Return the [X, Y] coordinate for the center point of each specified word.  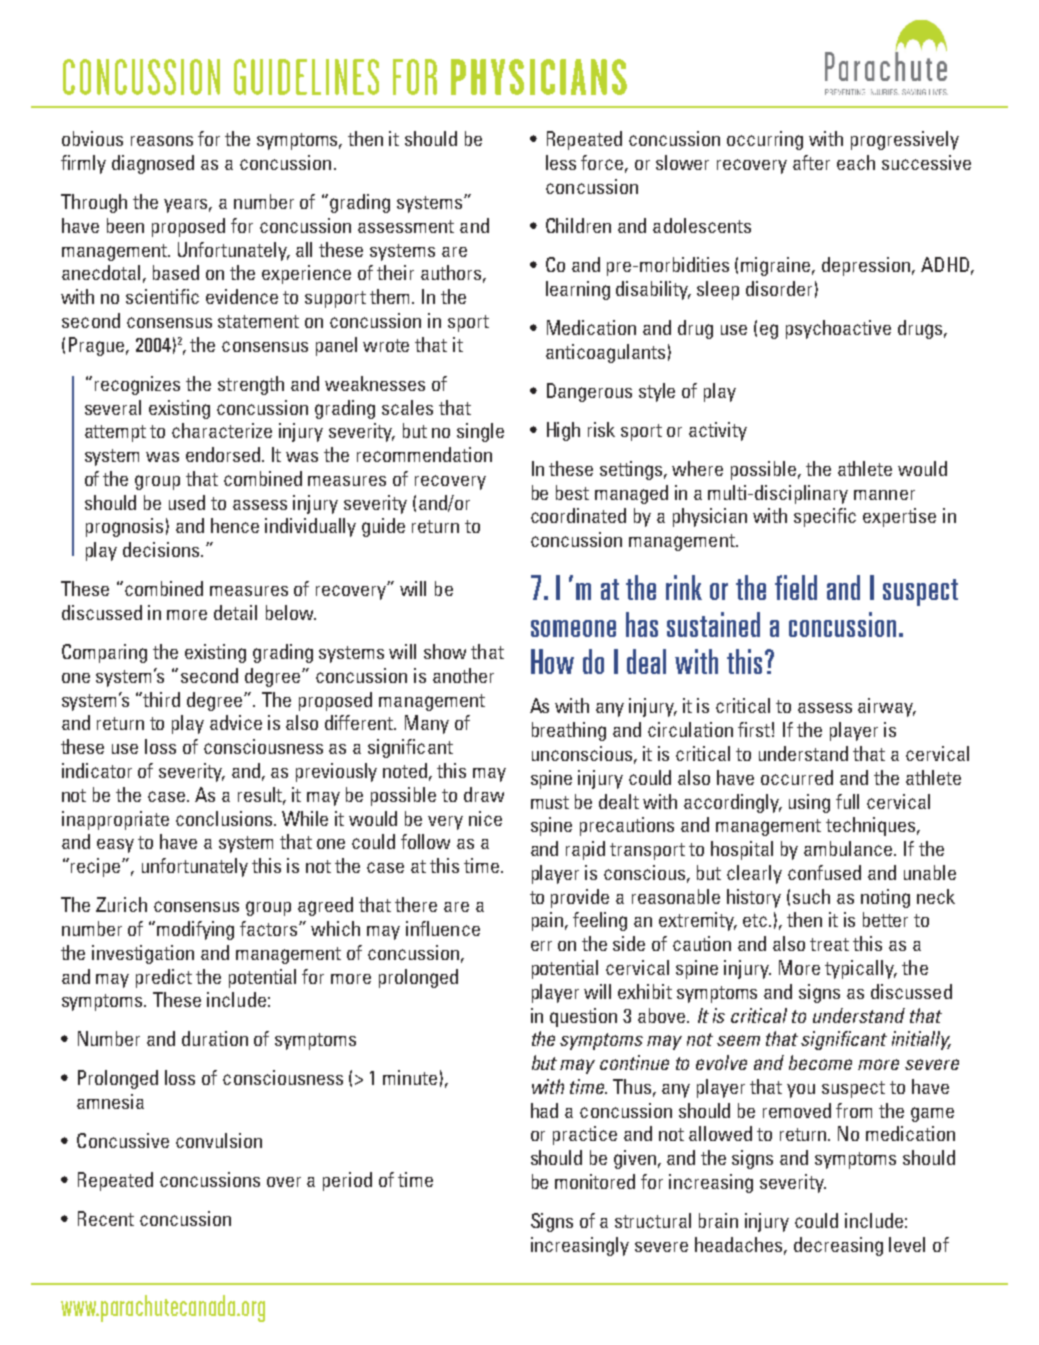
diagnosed [153, 164]
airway [887, 707]
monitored [595, 1181]
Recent [106, 1218]
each [856, 162]
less [561, 162]
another [463, 675]
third [161, 699]
